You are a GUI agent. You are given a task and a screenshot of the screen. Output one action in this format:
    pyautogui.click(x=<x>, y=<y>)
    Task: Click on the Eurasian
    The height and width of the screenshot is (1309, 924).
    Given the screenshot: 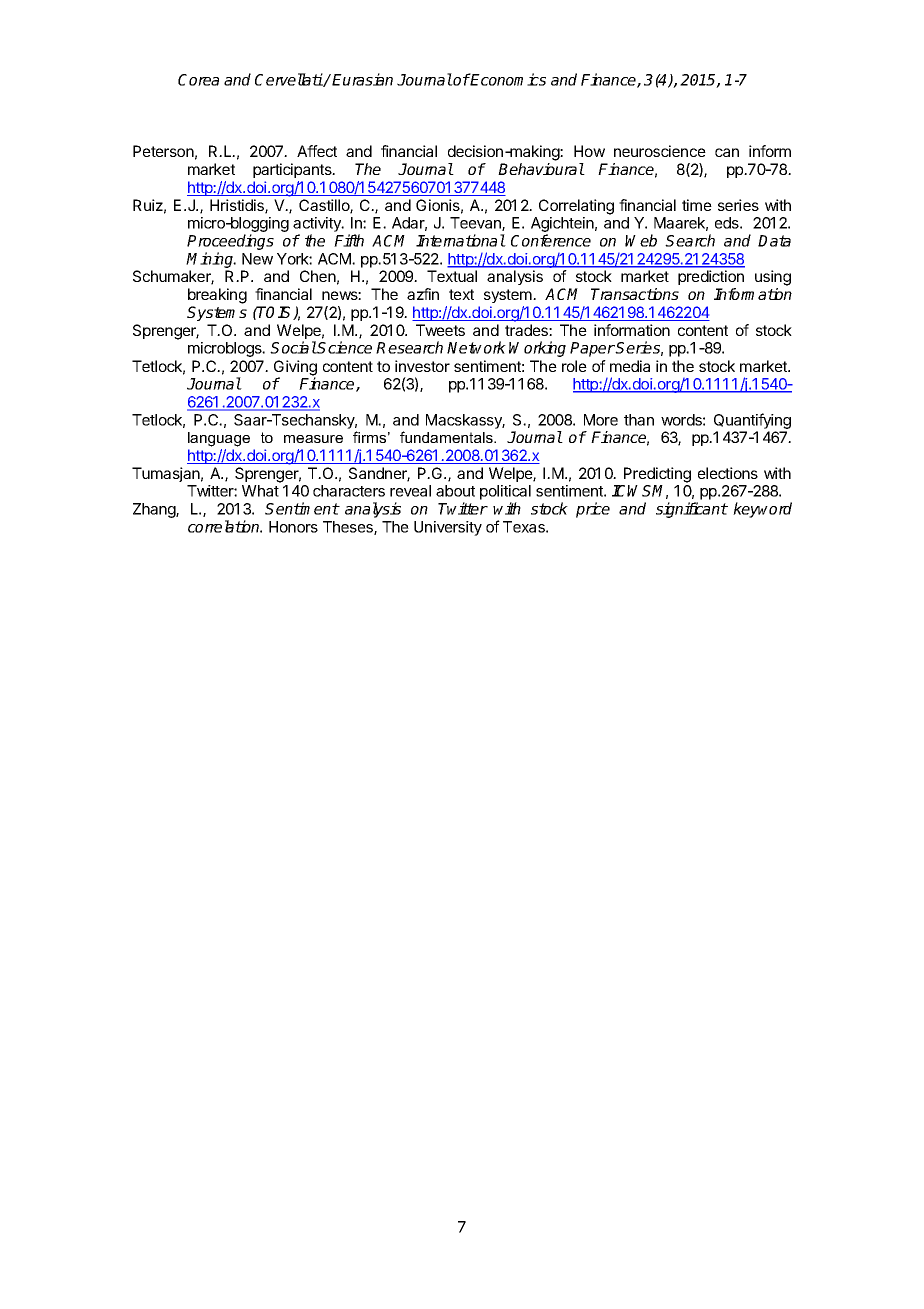 What is the action you would take?
    pyautogui.click(x=362, y=79)
